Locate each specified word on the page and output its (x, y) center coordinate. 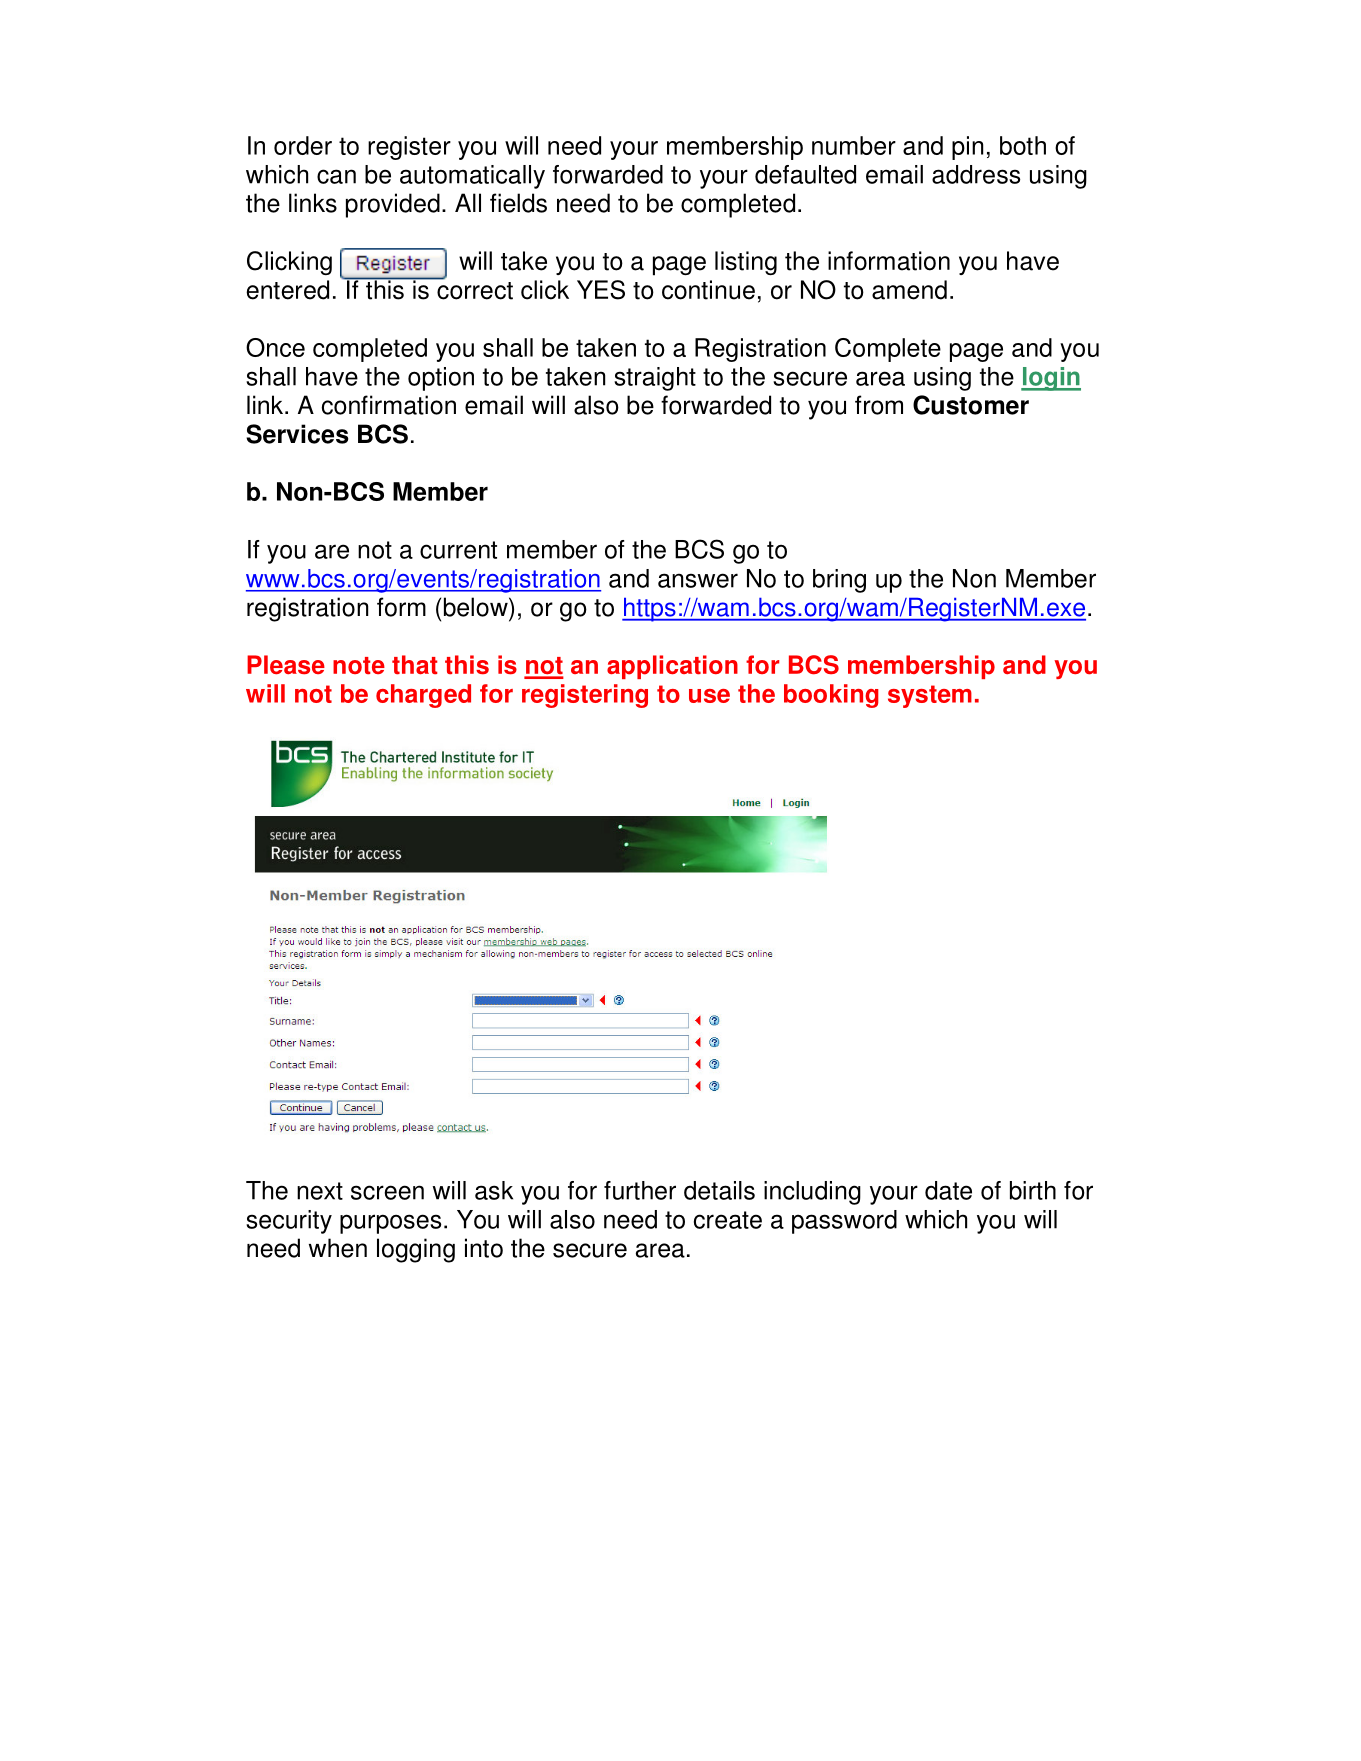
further (640, 1190)
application (672, 667)
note (359, 666)
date (948, 1190)
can (336, 176)
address (976, 174)
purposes (390, 1224)
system (930, 696)
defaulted (805, 174)
